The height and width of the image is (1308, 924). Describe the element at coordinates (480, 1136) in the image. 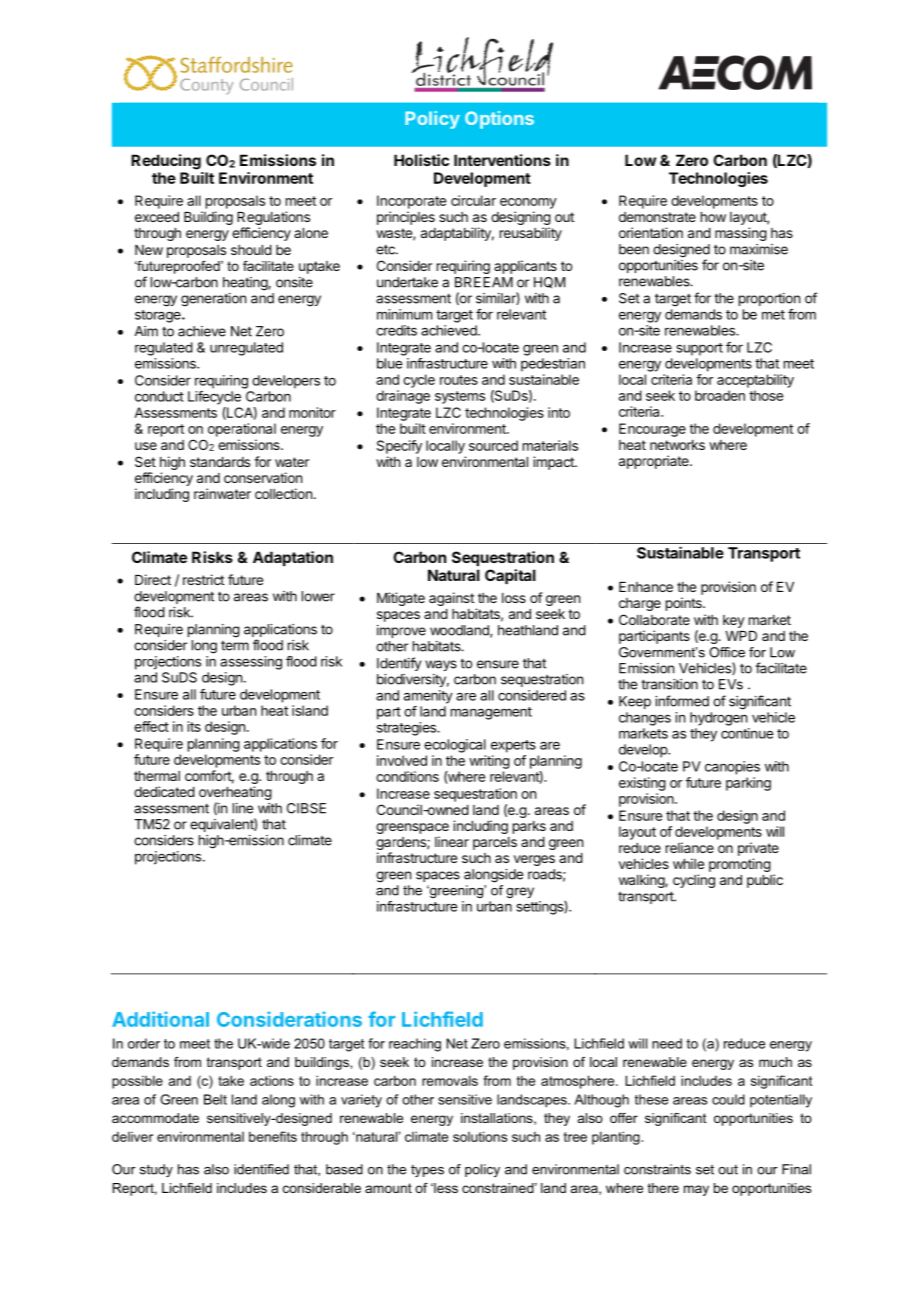

I see `solutions` at that location.
